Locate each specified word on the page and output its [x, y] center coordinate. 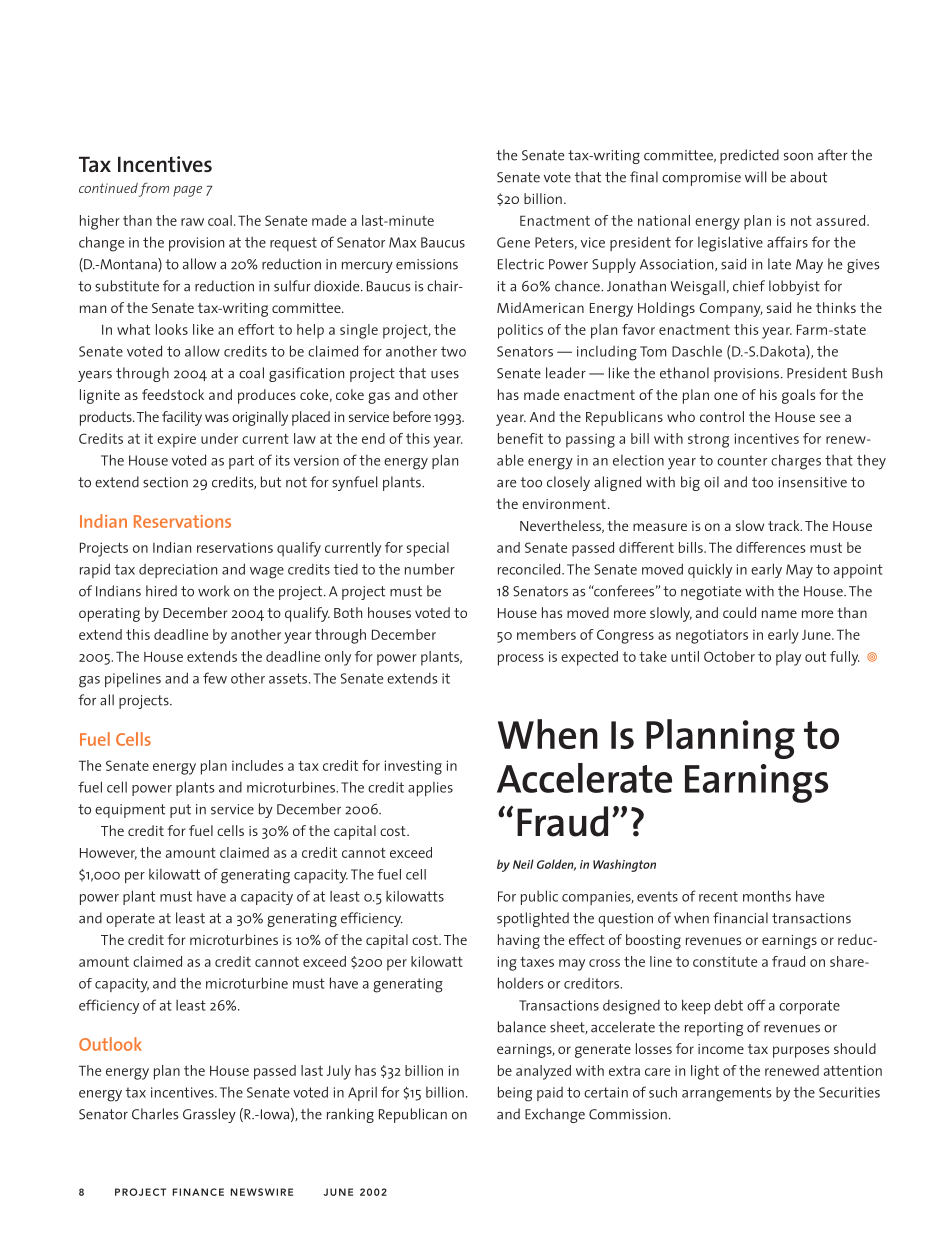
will [755, 177]
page [187, 191]
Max [402, 242]
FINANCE [198, 1192]
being [515, 1094]
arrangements [726, 1094]
